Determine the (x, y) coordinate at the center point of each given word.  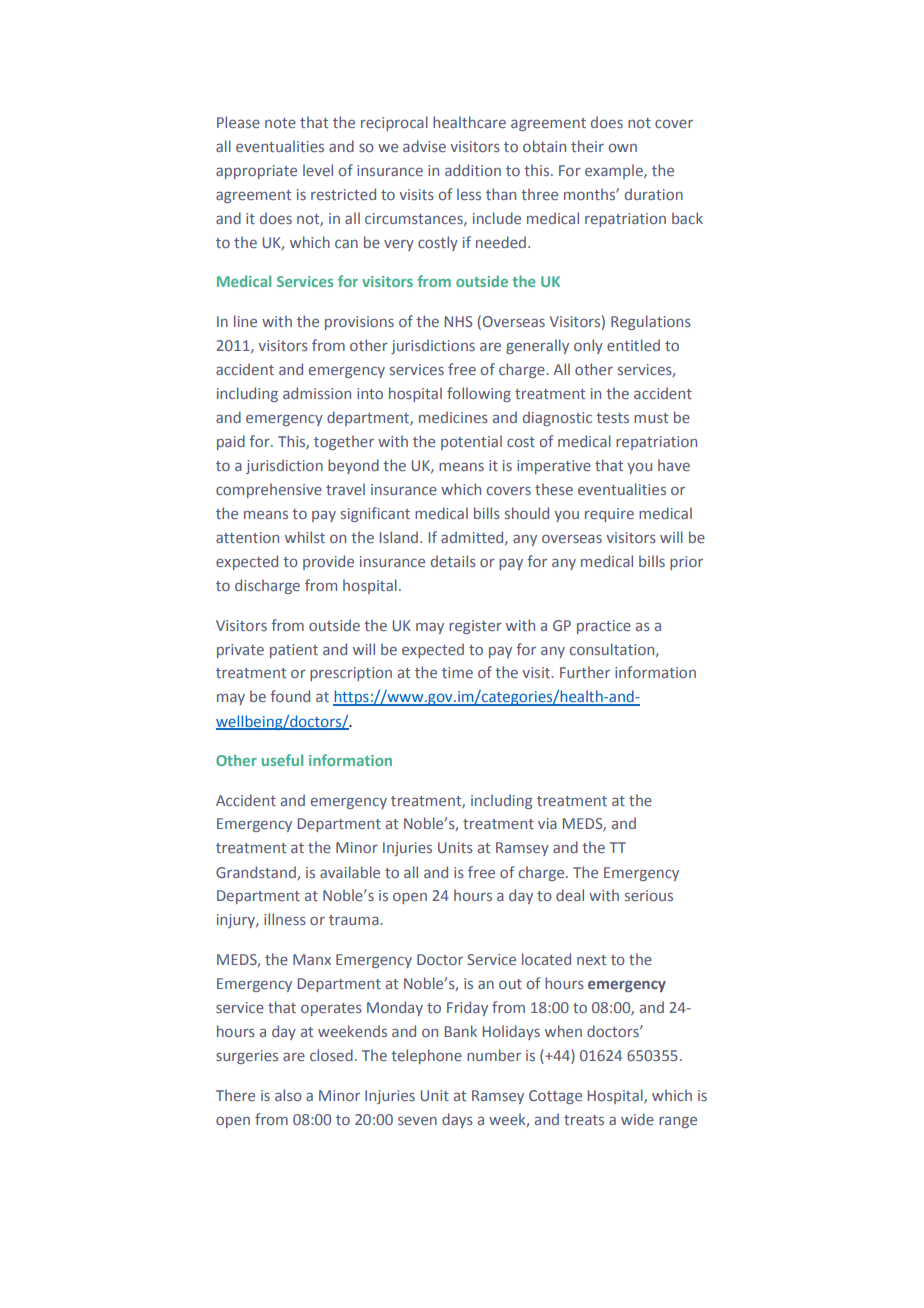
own (623, 147)
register (475, 627)
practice (604, 627)
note (280, 123)
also (288, 1095)
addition (473, 170)
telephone (426, 1056)
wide (637, 1119)
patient (294, 651)
